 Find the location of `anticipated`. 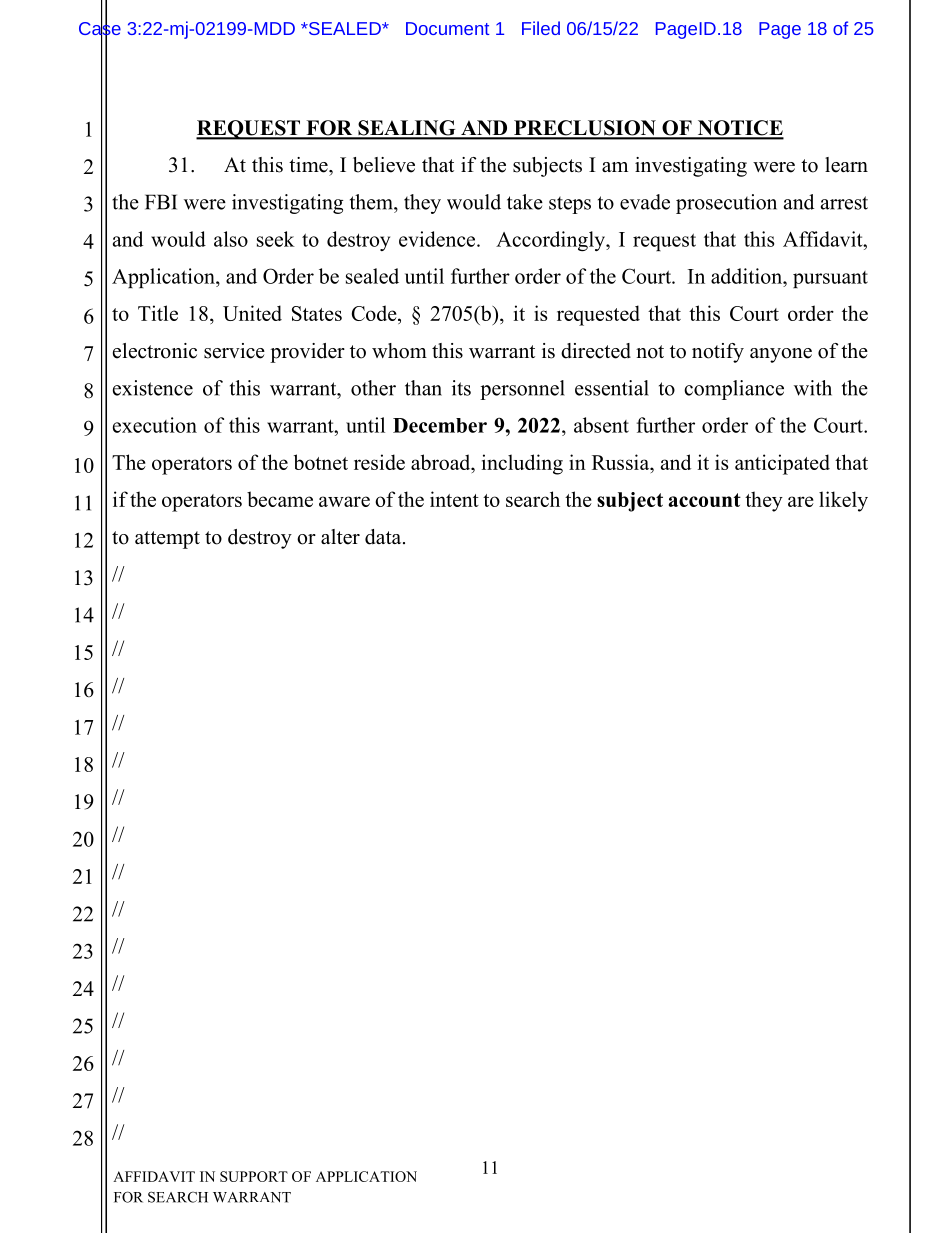

anticipated is located at coordinates (782, 464).
